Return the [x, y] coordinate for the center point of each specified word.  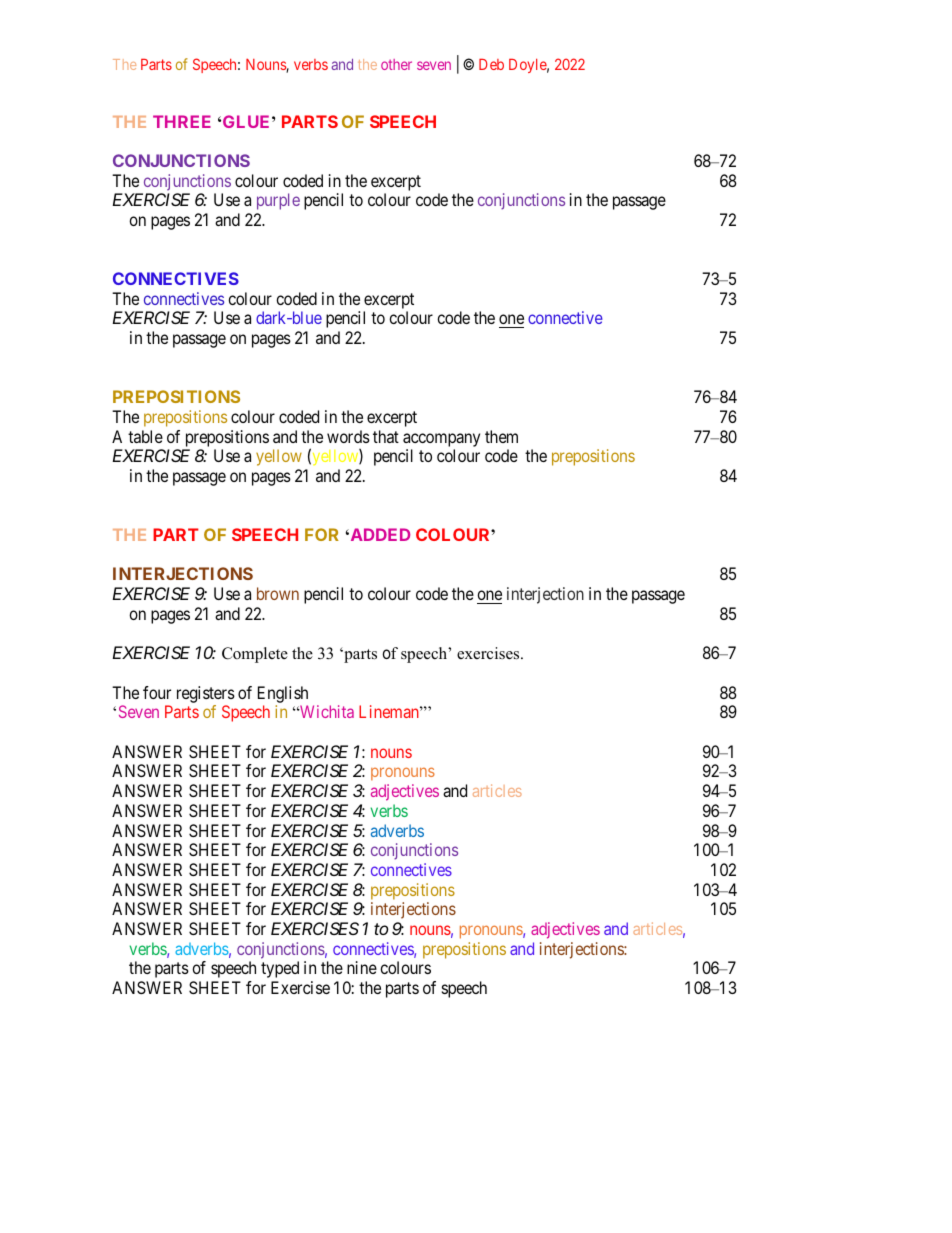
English [283, 694]
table [145, 436]
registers [206, 694]
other [396, 64]
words [348, 436]
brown [278, 593]
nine [362, 967]
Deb [491, 64]
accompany [441, 440]
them [501, 436]
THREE [182, 121]
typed [280, 969]
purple [278, 201]
